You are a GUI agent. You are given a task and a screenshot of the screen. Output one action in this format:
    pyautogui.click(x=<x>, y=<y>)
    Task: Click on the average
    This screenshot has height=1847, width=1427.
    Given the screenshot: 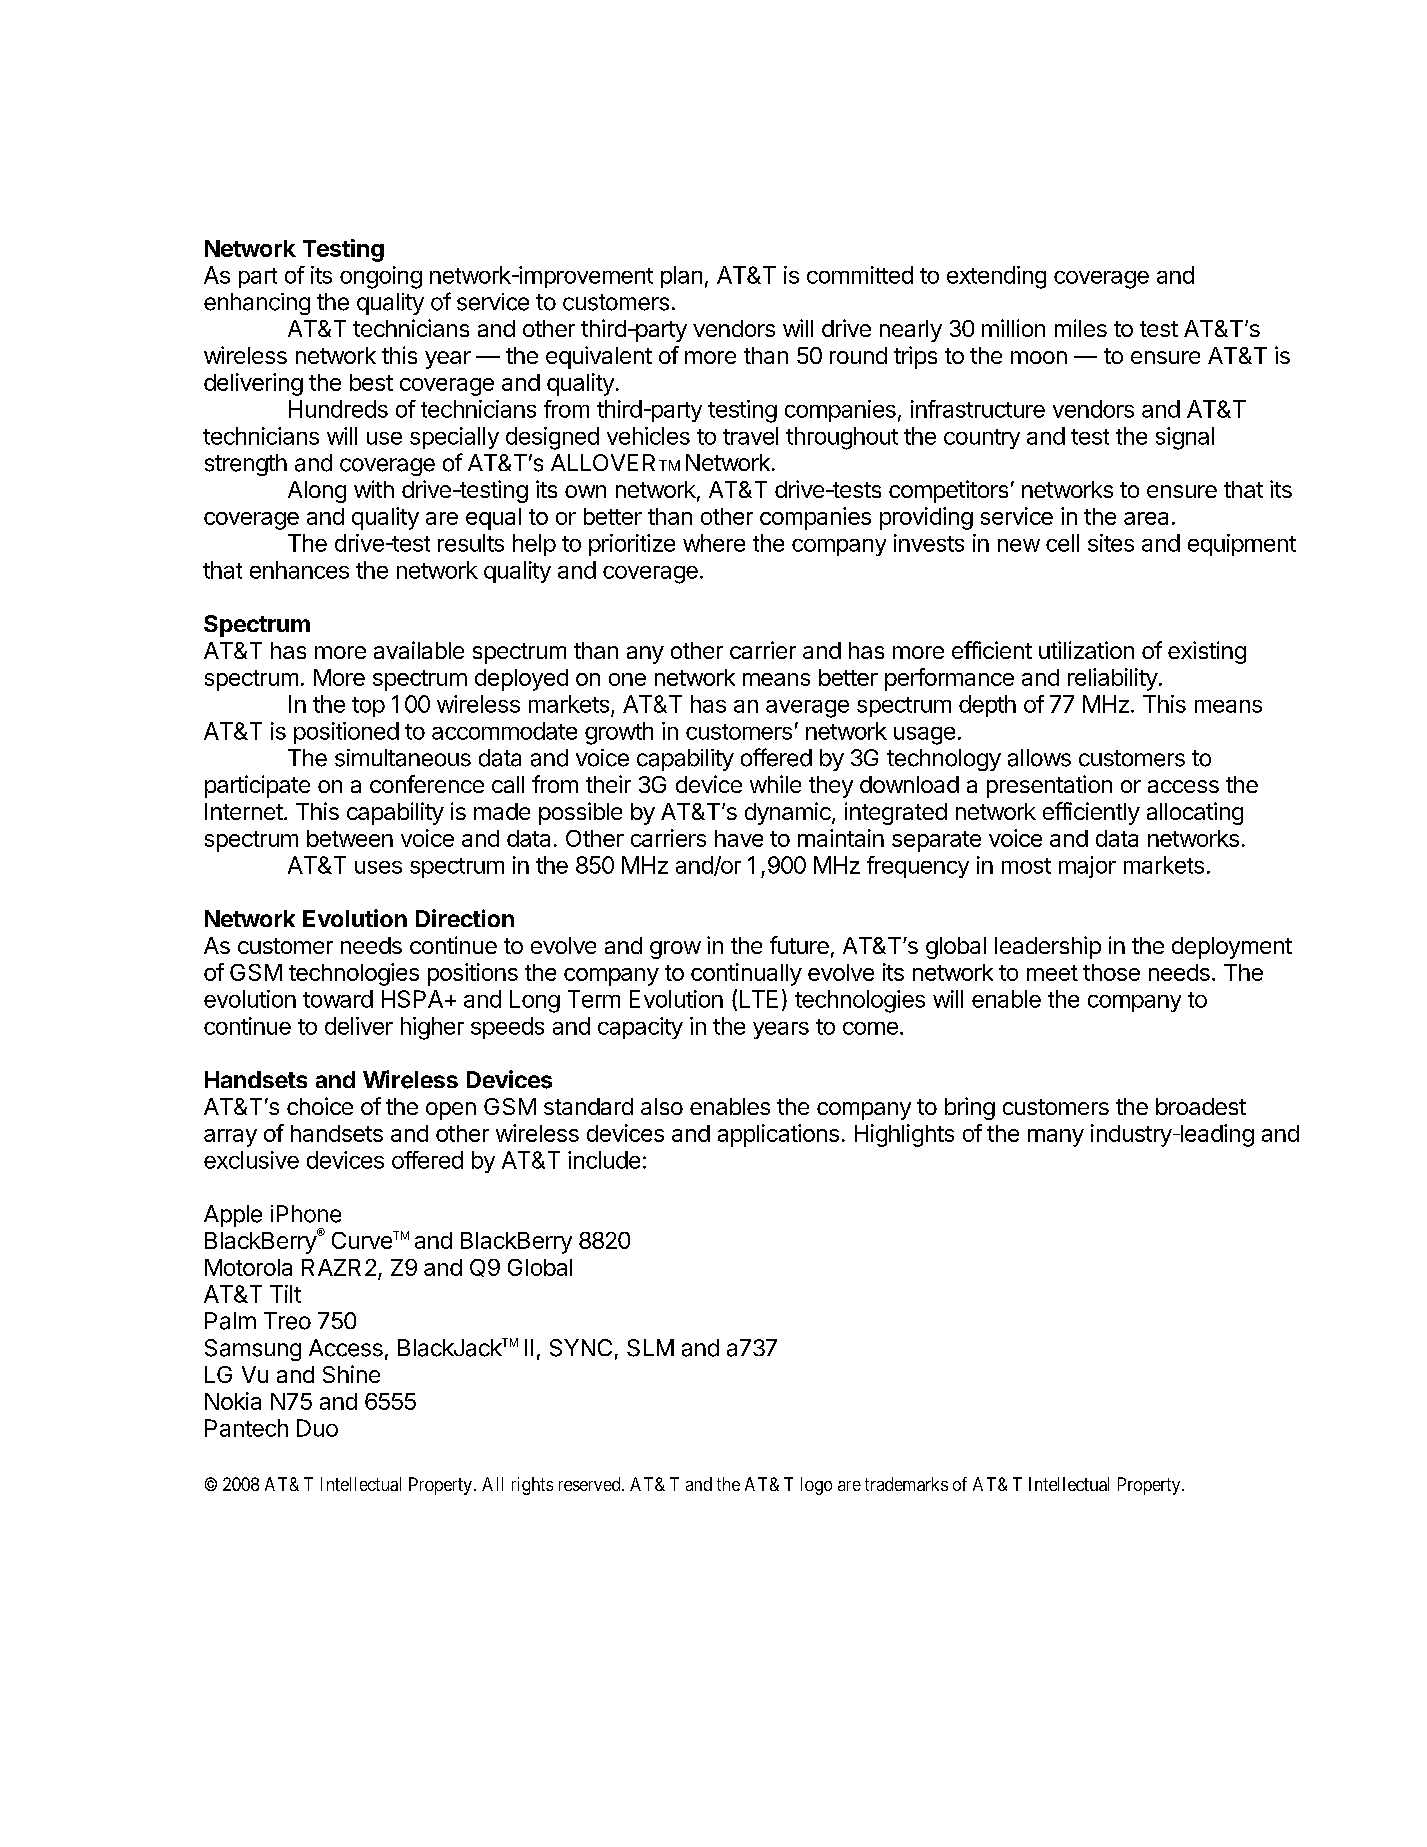 What is the action you would take?
    pyautogui.click(x=807, y=709)
